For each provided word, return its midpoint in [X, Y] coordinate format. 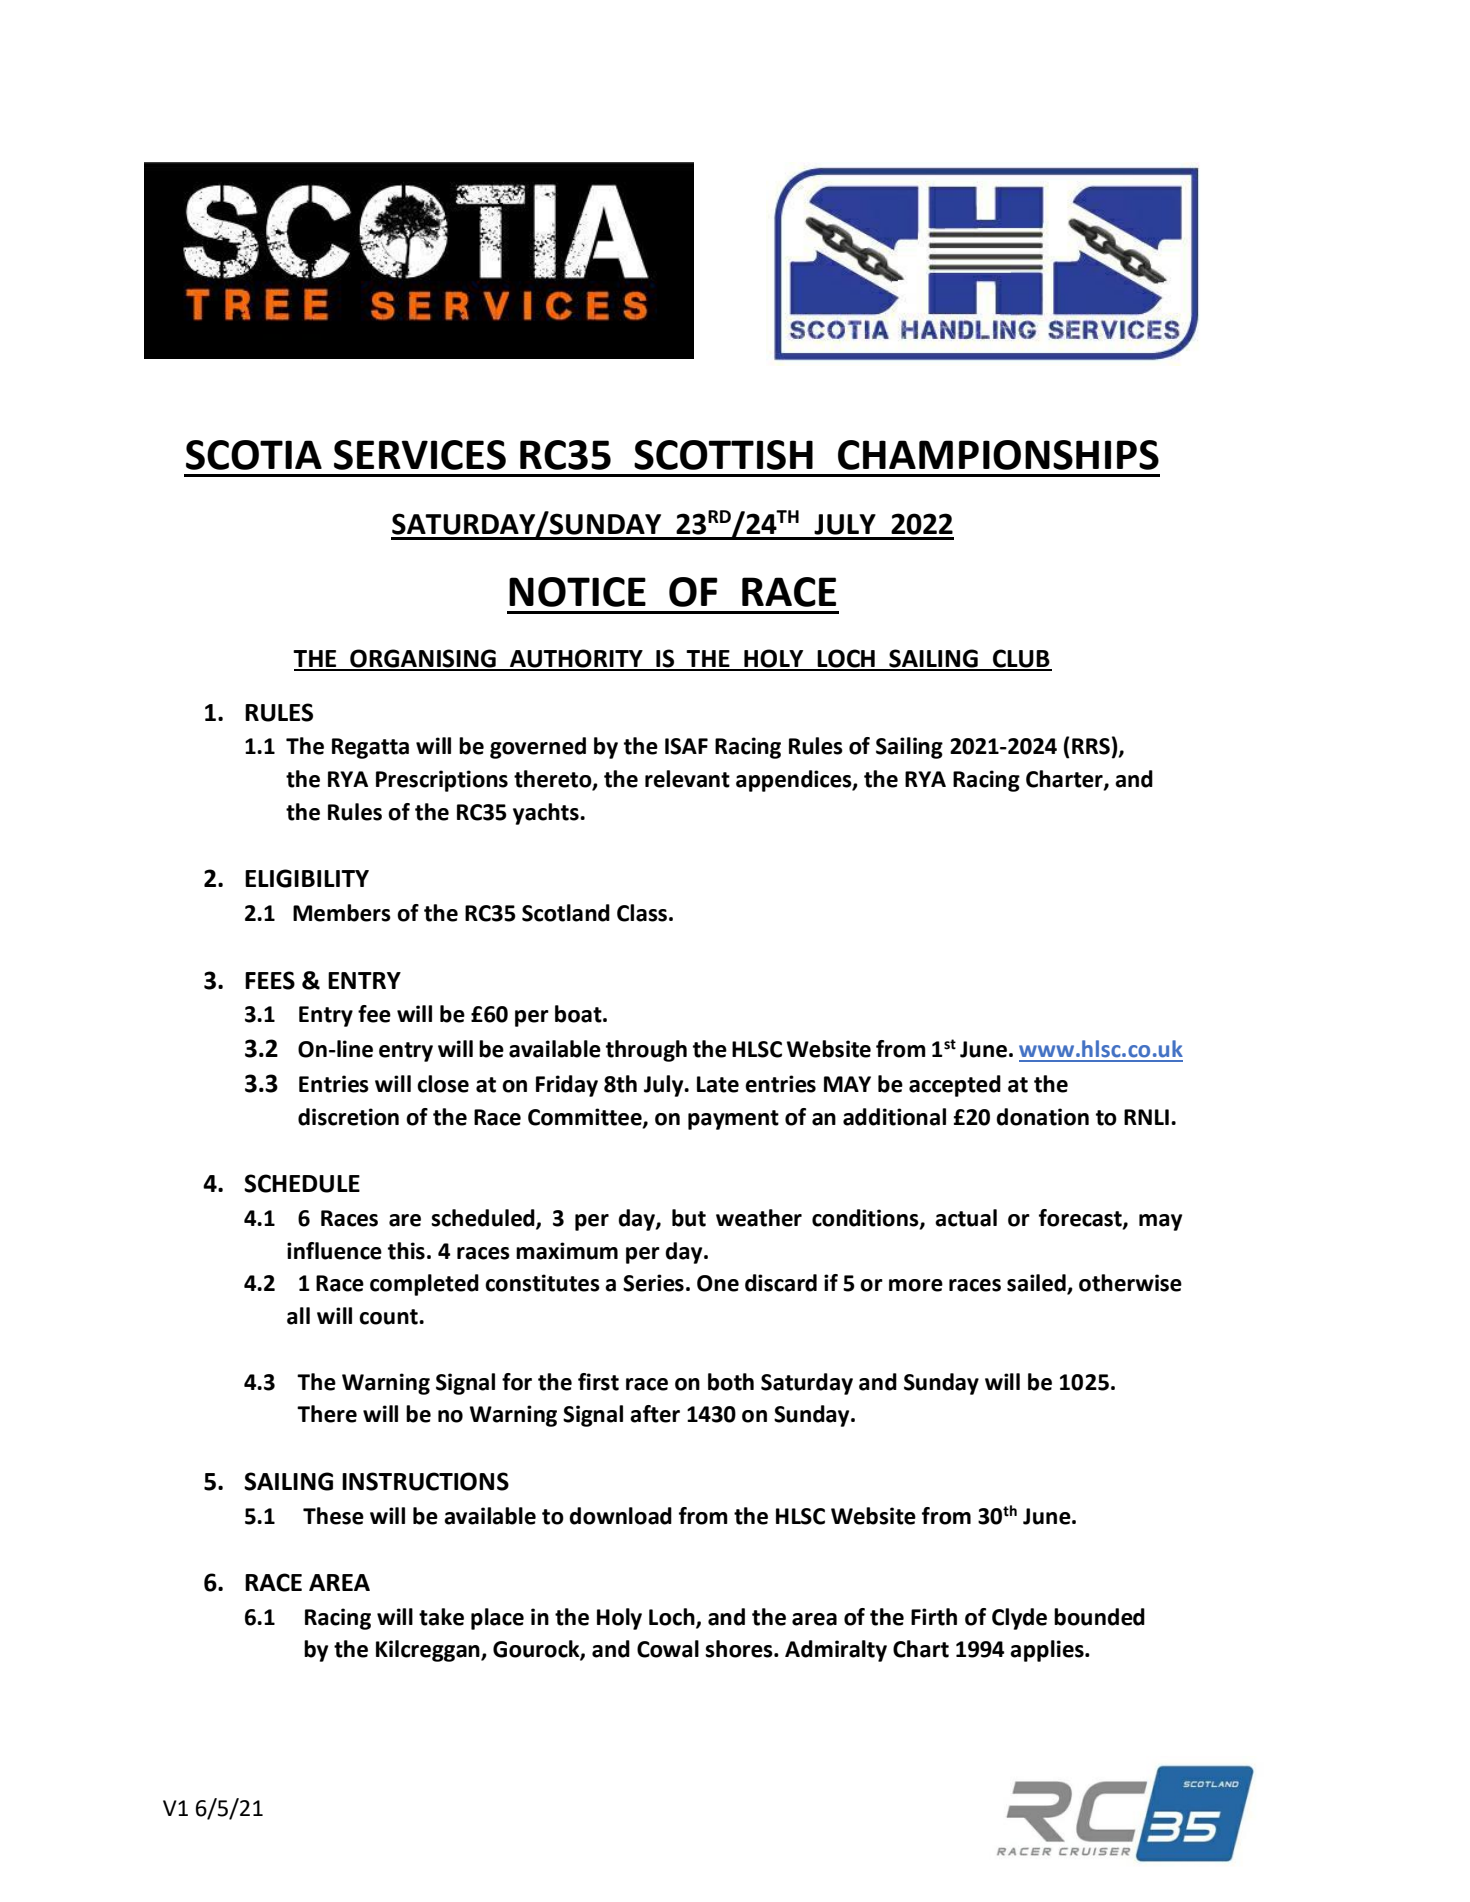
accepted [955, 1086]
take [441, 1617]
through [646, 1051]
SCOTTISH [723, 455]
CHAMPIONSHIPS [998, 455]
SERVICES [420, 455]
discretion [348, 1117]
